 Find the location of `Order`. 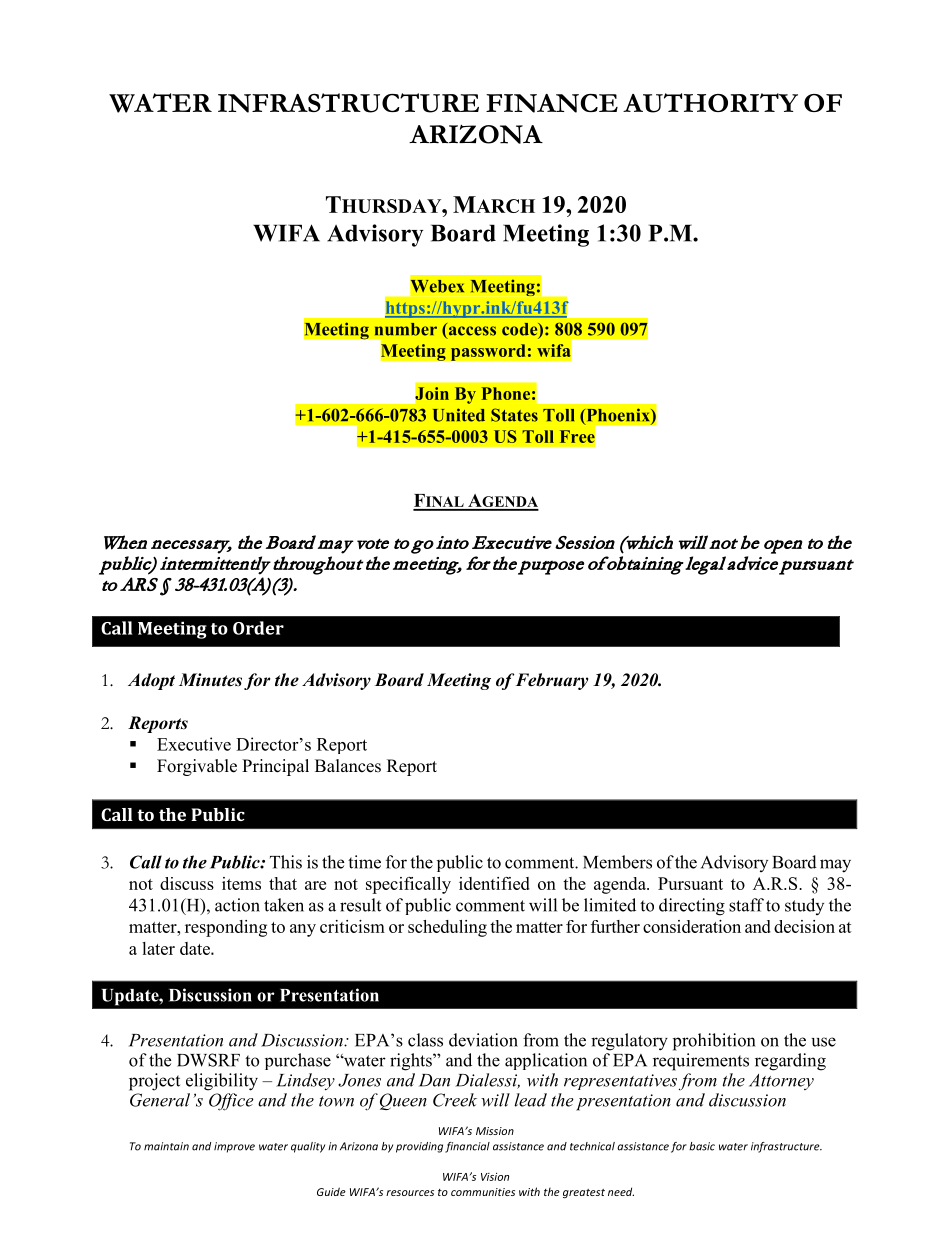

Order is located at coordinates (258, 628).
